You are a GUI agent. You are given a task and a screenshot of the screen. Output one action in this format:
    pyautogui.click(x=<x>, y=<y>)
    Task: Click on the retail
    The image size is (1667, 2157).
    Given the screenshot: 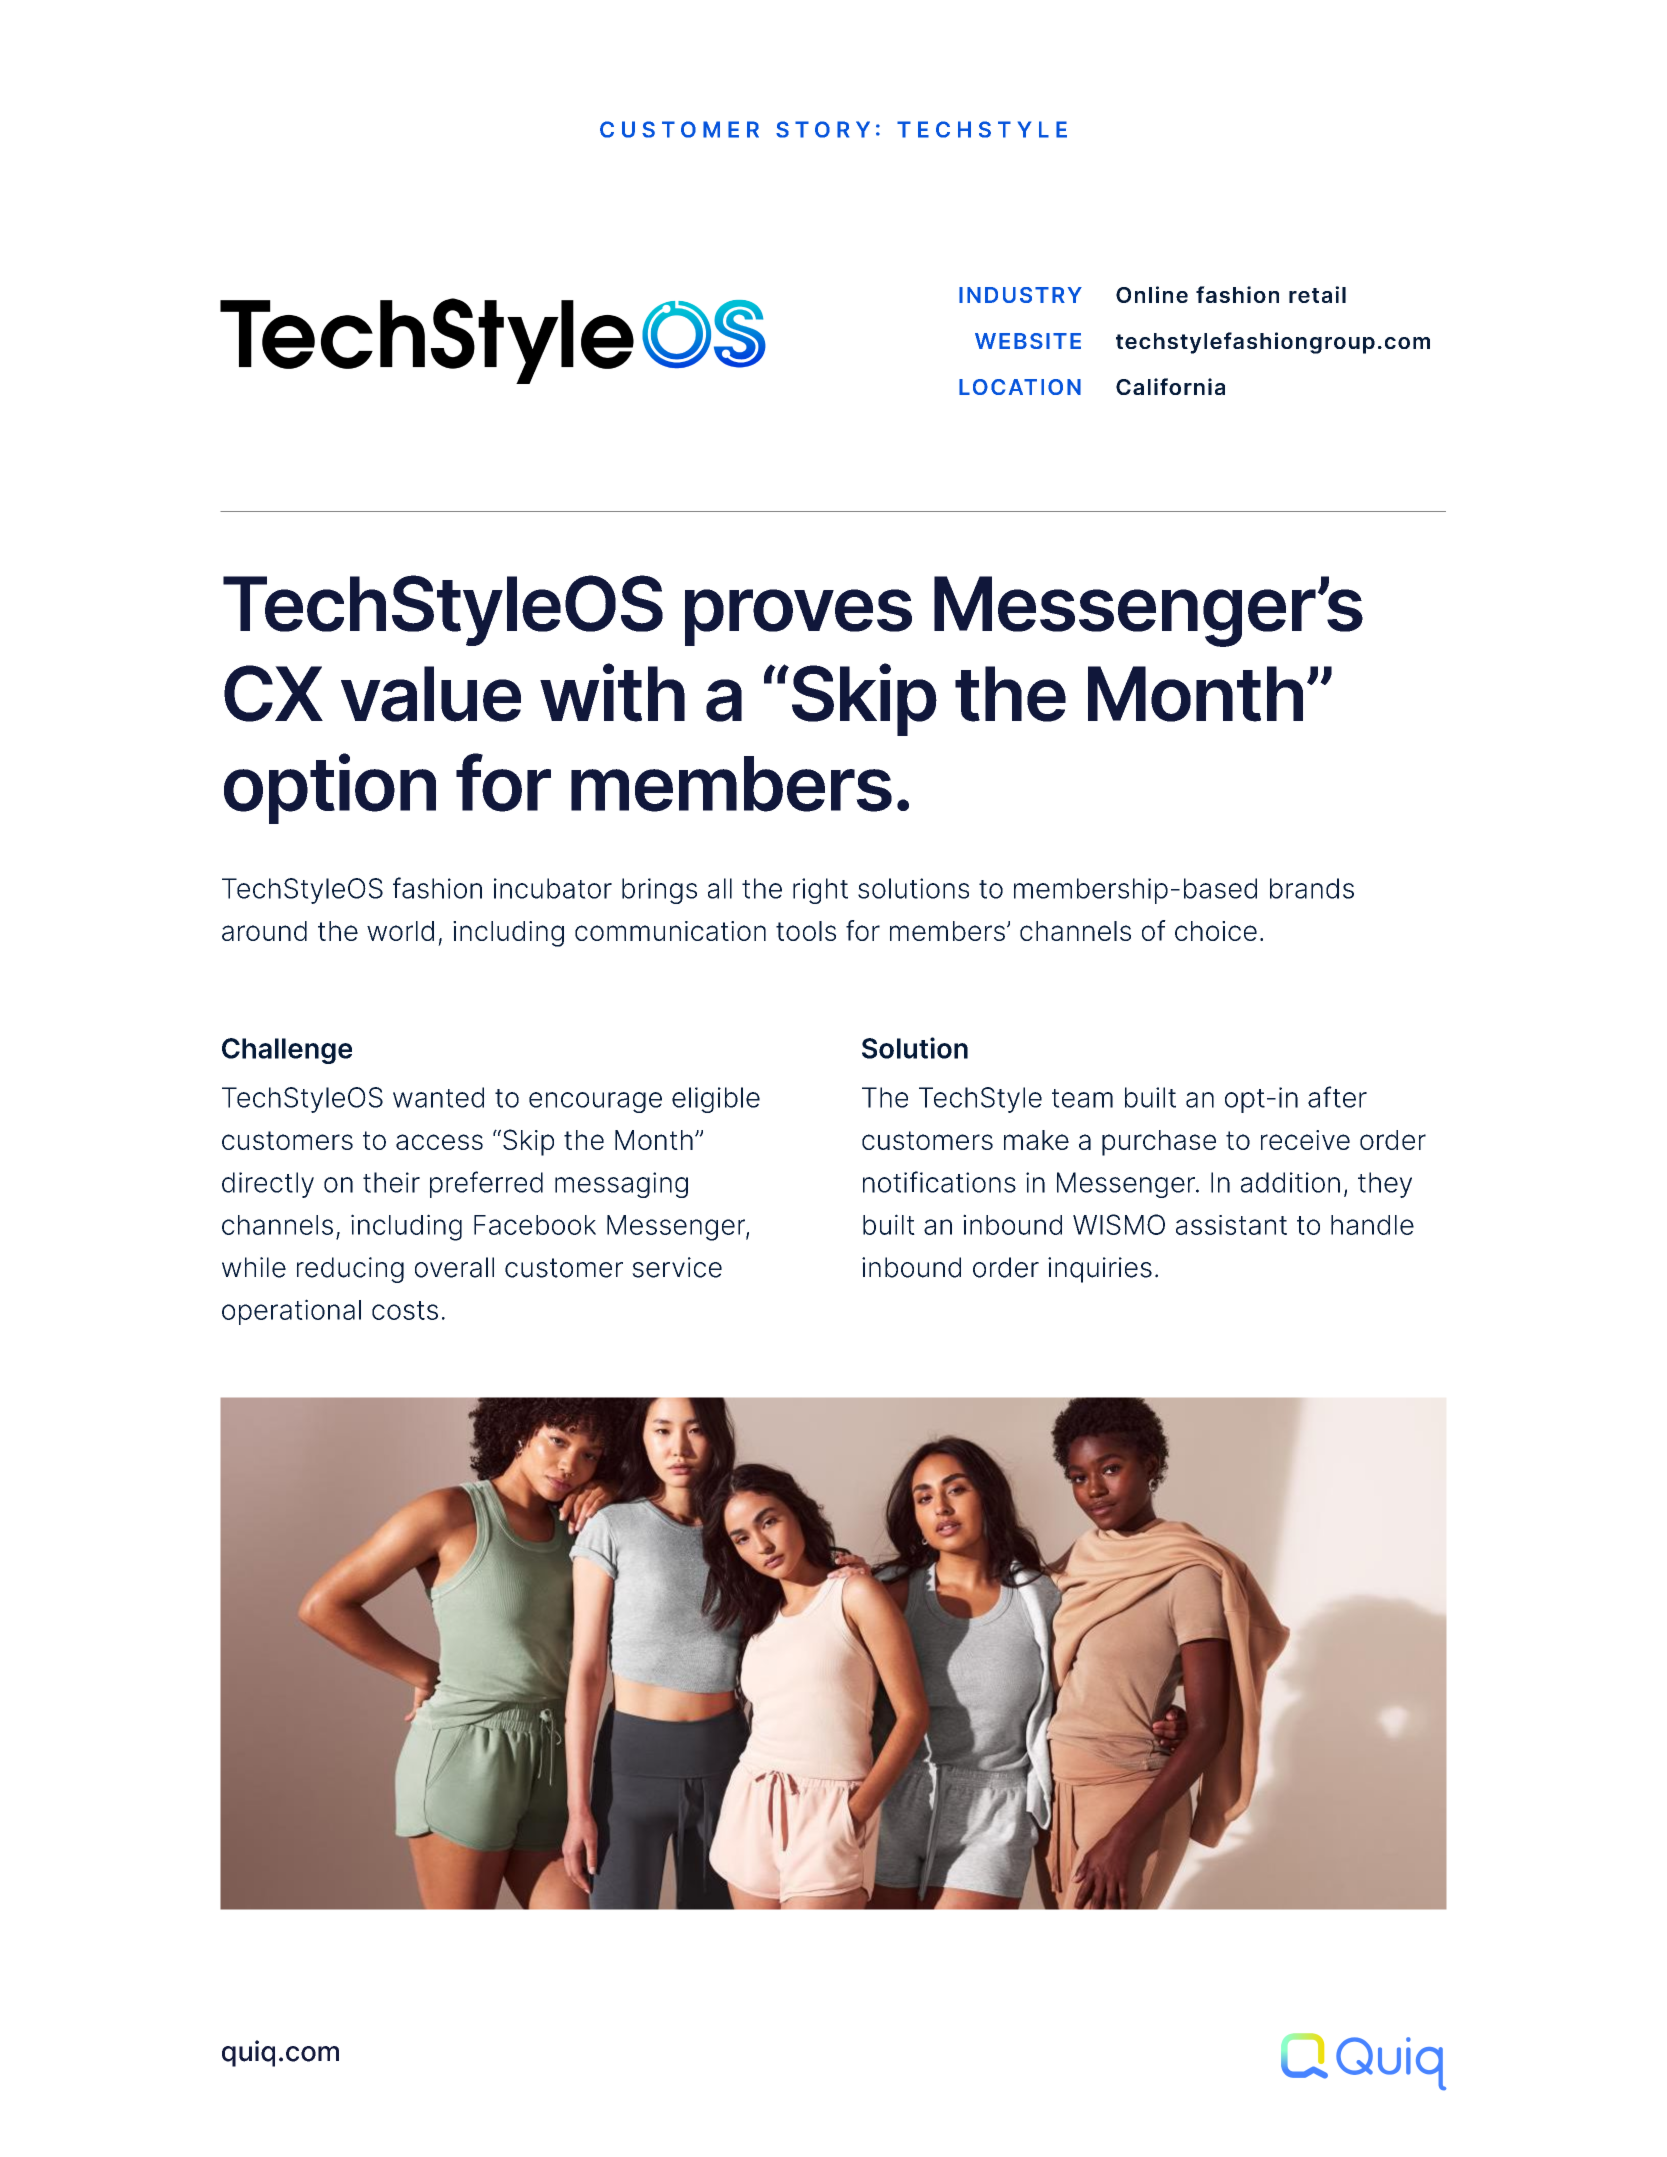 What is the action you would take?
    pyautogui.click(x=1317, y=294)
